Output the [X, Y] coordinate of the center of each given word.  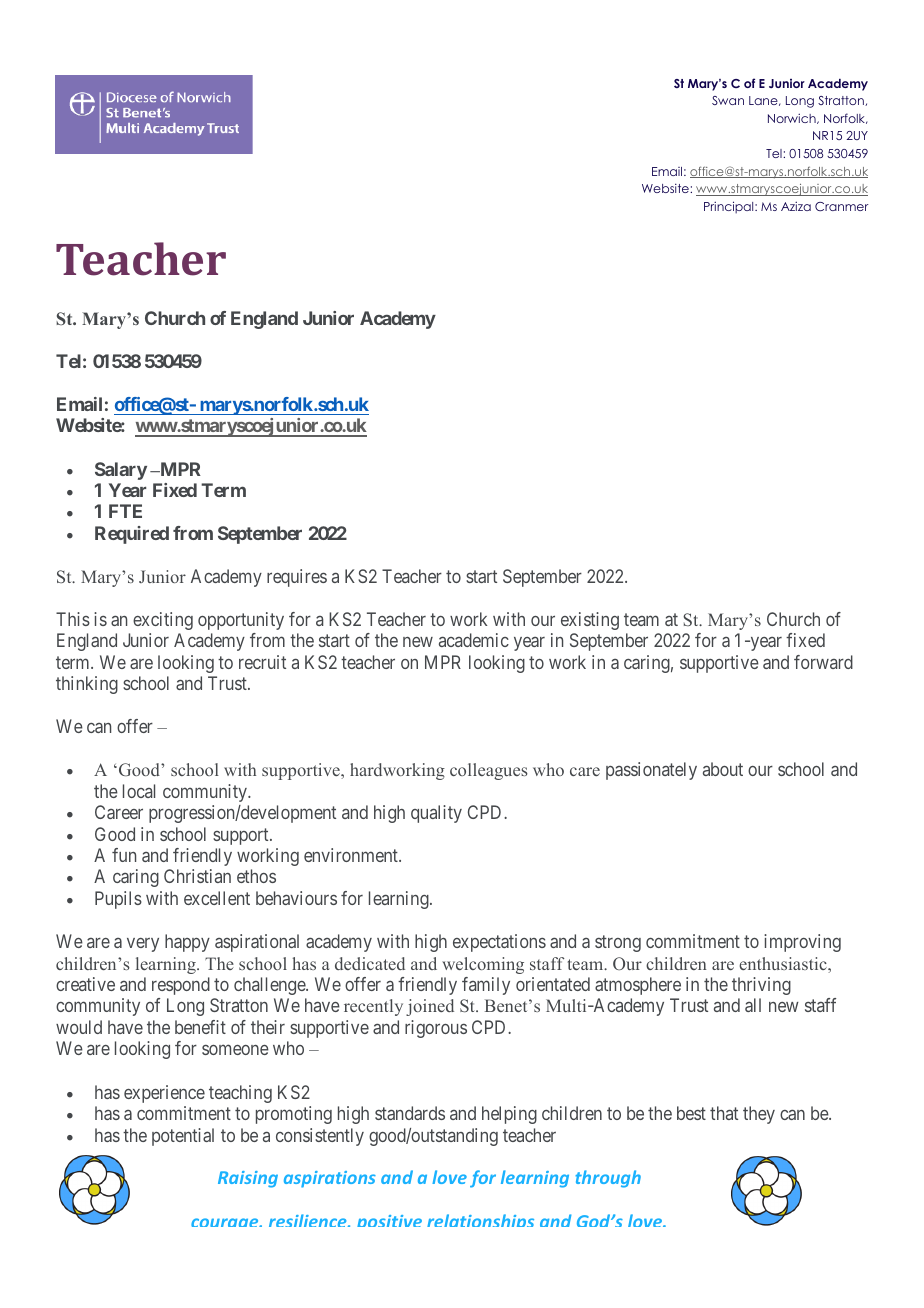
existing [590, 621]
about [723, 769]
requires [297, 578]
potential [183, 1137]
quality [436, 814]
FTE [125, 511]
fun [124, 855]
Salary [121, 471]
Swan [728, 100]
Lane [764, 101]
